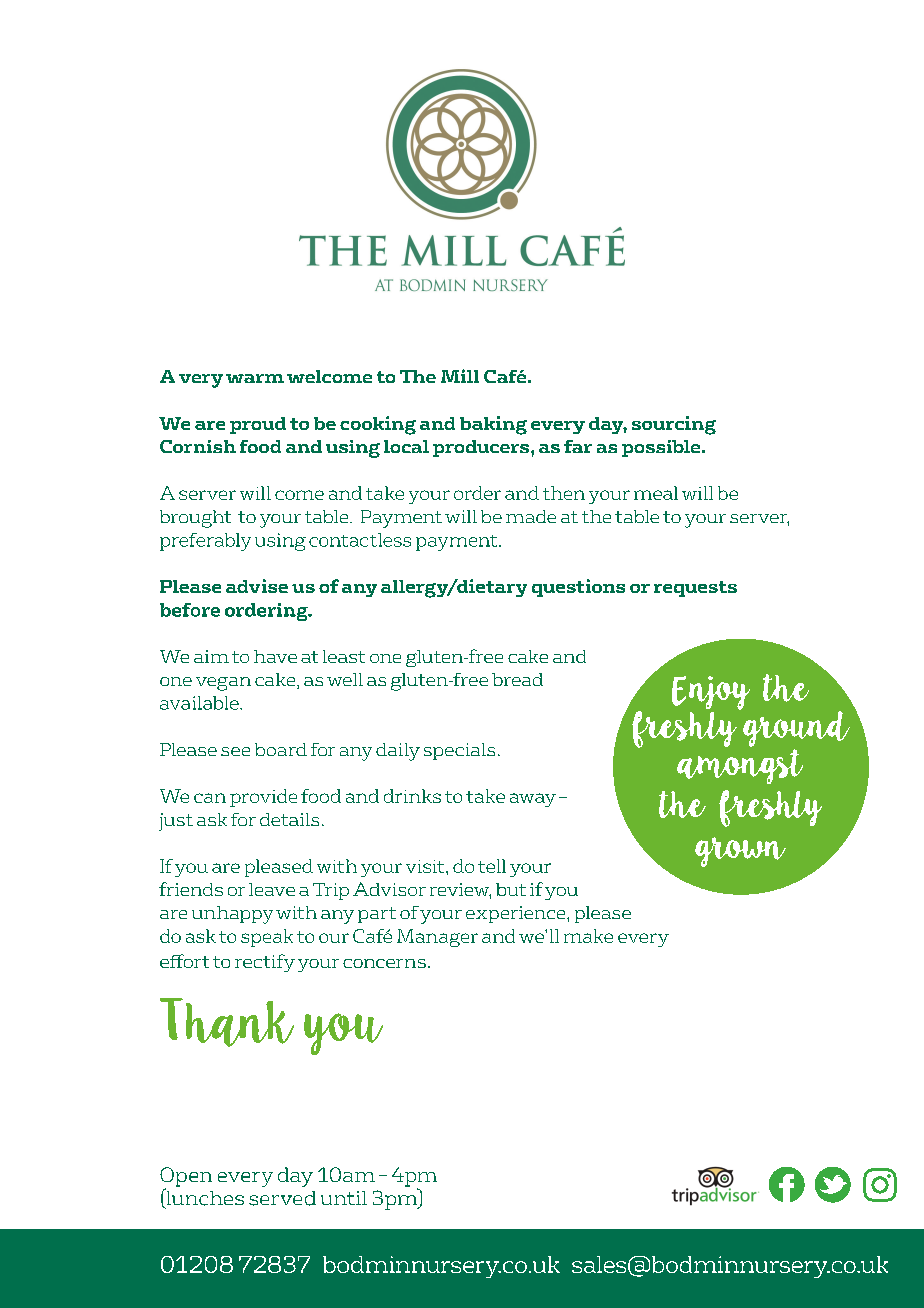  Describe the element at coordinates (674, 425) in the screenshot. I see `sourcing` at that location.
